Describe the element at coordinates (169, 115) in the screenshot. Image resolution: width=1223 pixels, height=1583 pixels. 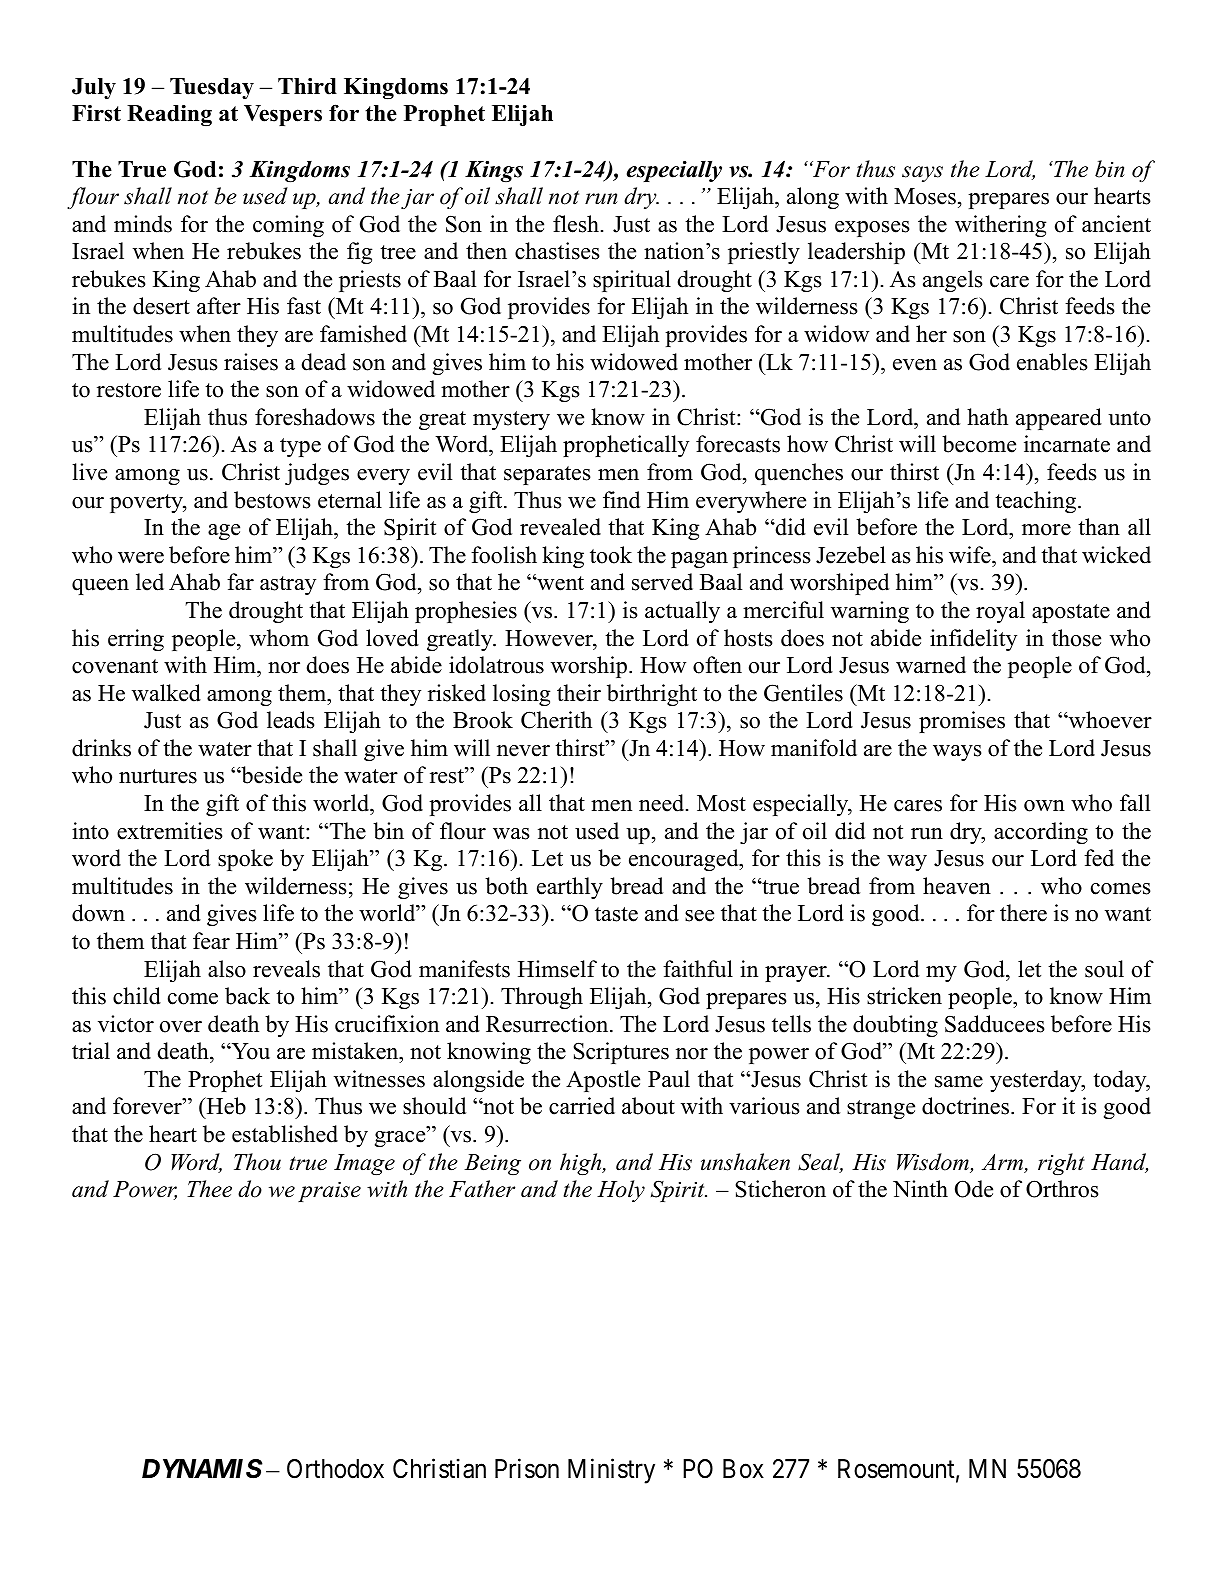
I see `Reading` at that location.
